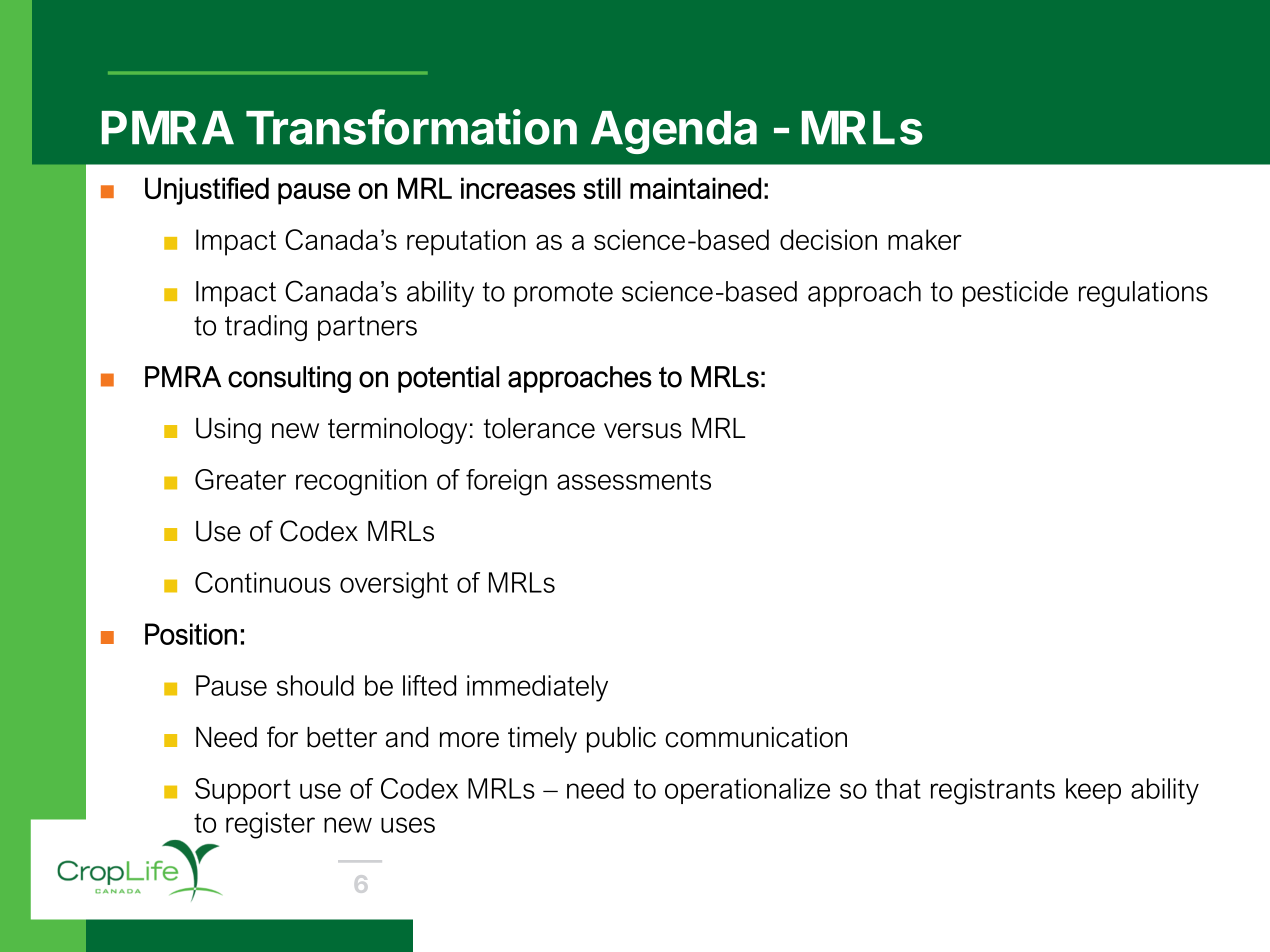 The height and width of the screenshot is (952, 1270). Describe the element at coordinates (411, 127) in the screenshot. I see `Transformation` at that location.
